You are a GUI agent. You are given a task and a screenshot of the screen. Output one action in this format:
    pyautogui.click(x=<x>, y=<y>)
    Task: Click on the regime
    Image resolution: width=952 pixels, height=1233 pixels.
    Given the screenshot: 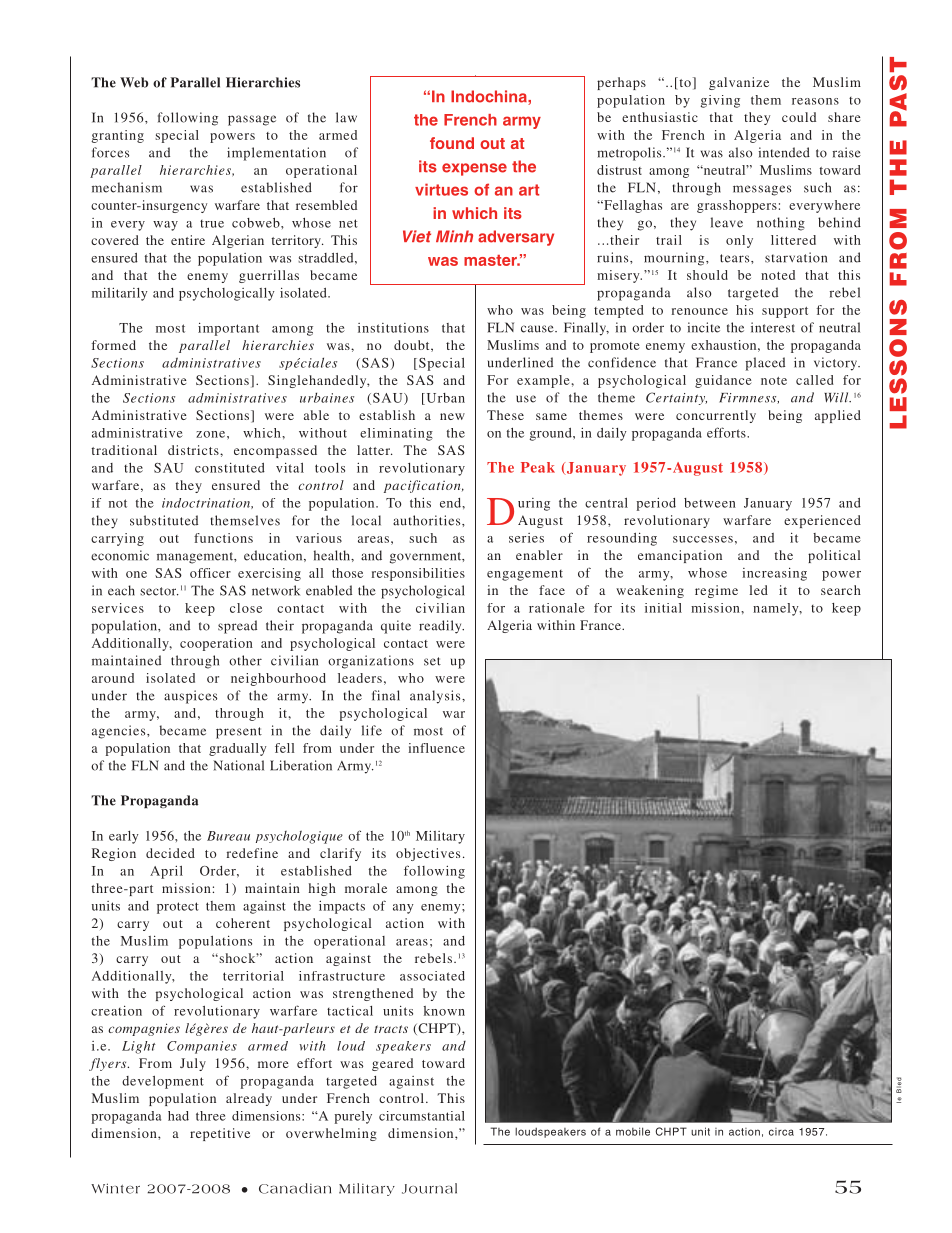 What is the action you would take?
    pyautogui.click(x=716, y=591)
